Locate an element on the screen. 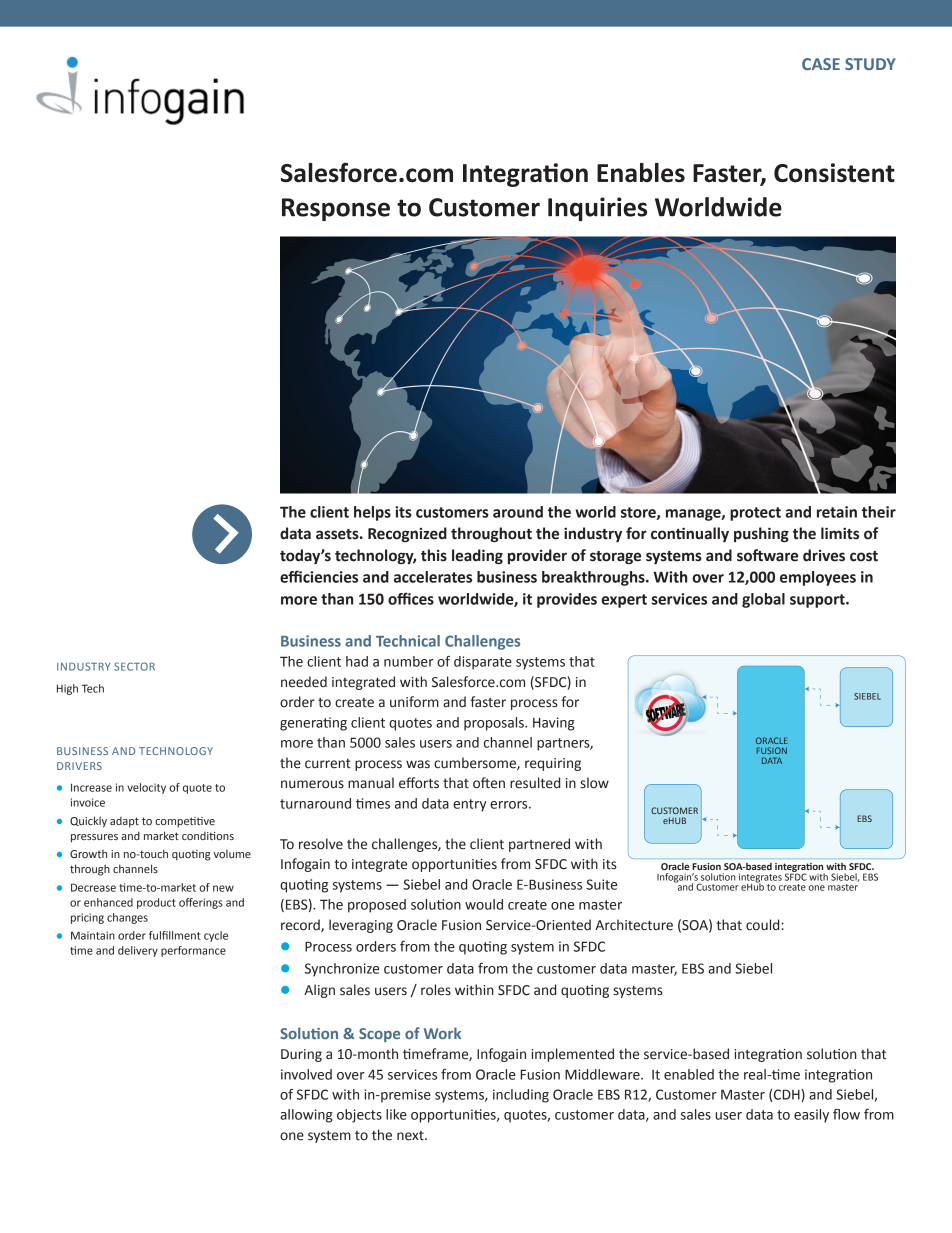  protect is located at coordinates (755, 514).
